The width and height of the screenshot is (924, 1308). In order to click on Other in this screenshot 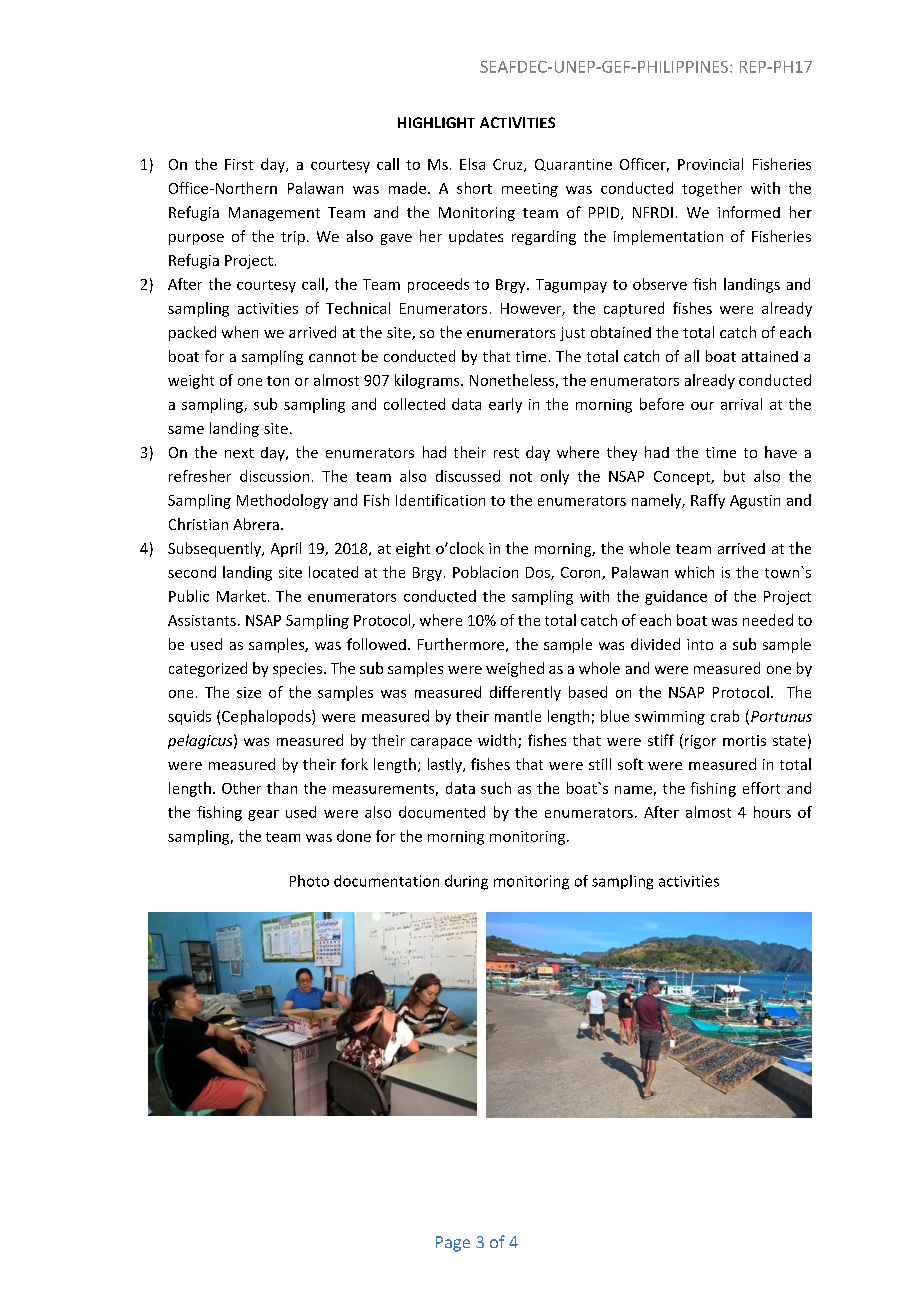, I will do `click(241, 788)`.
